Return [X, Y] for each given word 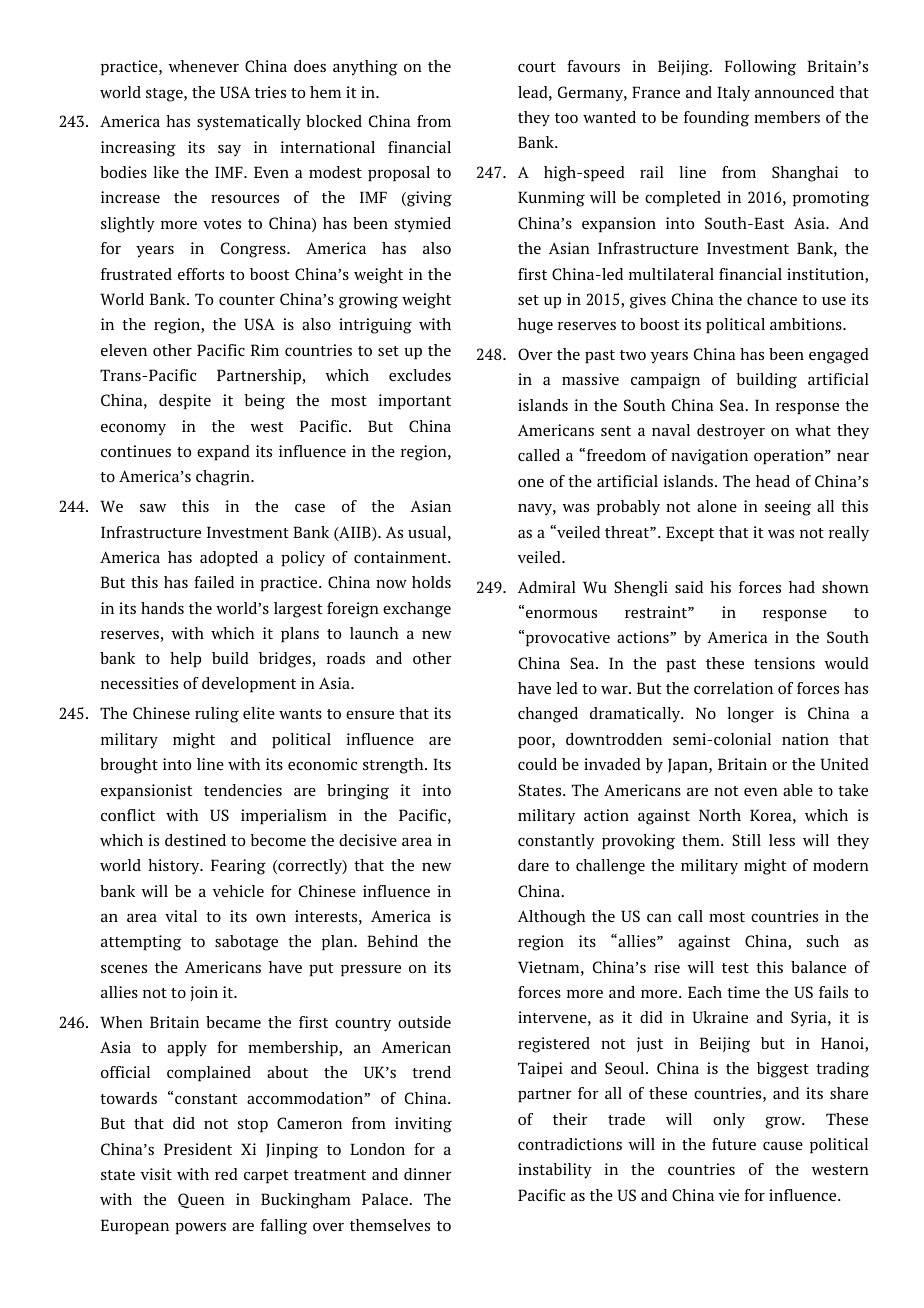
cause [783, 1146]
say [229, 150]
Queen [201, 1200]
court [537, 67]
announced [794, 92]
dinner [428, 1174]
